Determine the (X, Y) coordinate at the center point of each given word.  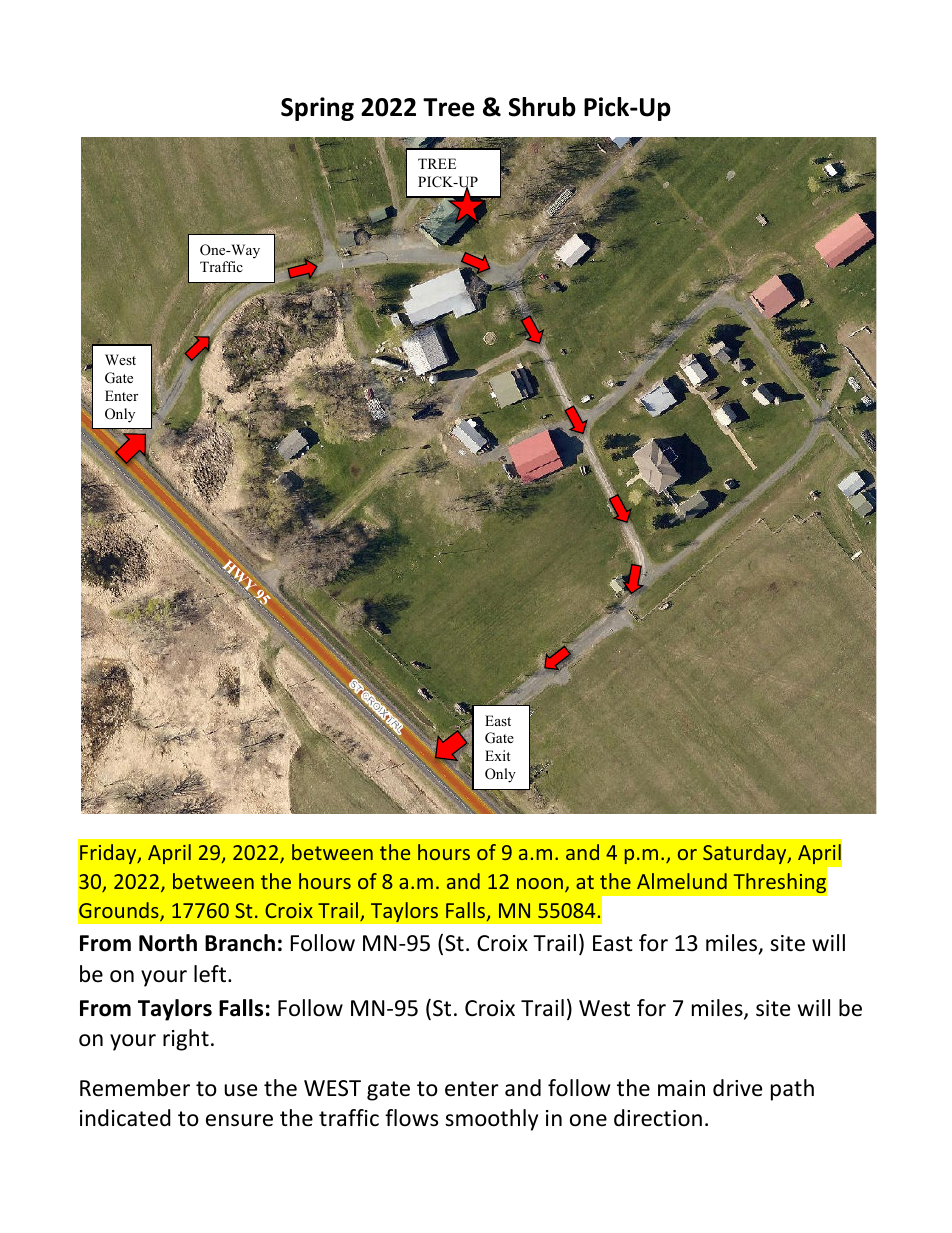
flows (411, 1118)
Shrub (542, 107)
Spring (317, 109)
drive (737, 1088)
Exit (497, 755)
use (240, 1090)
